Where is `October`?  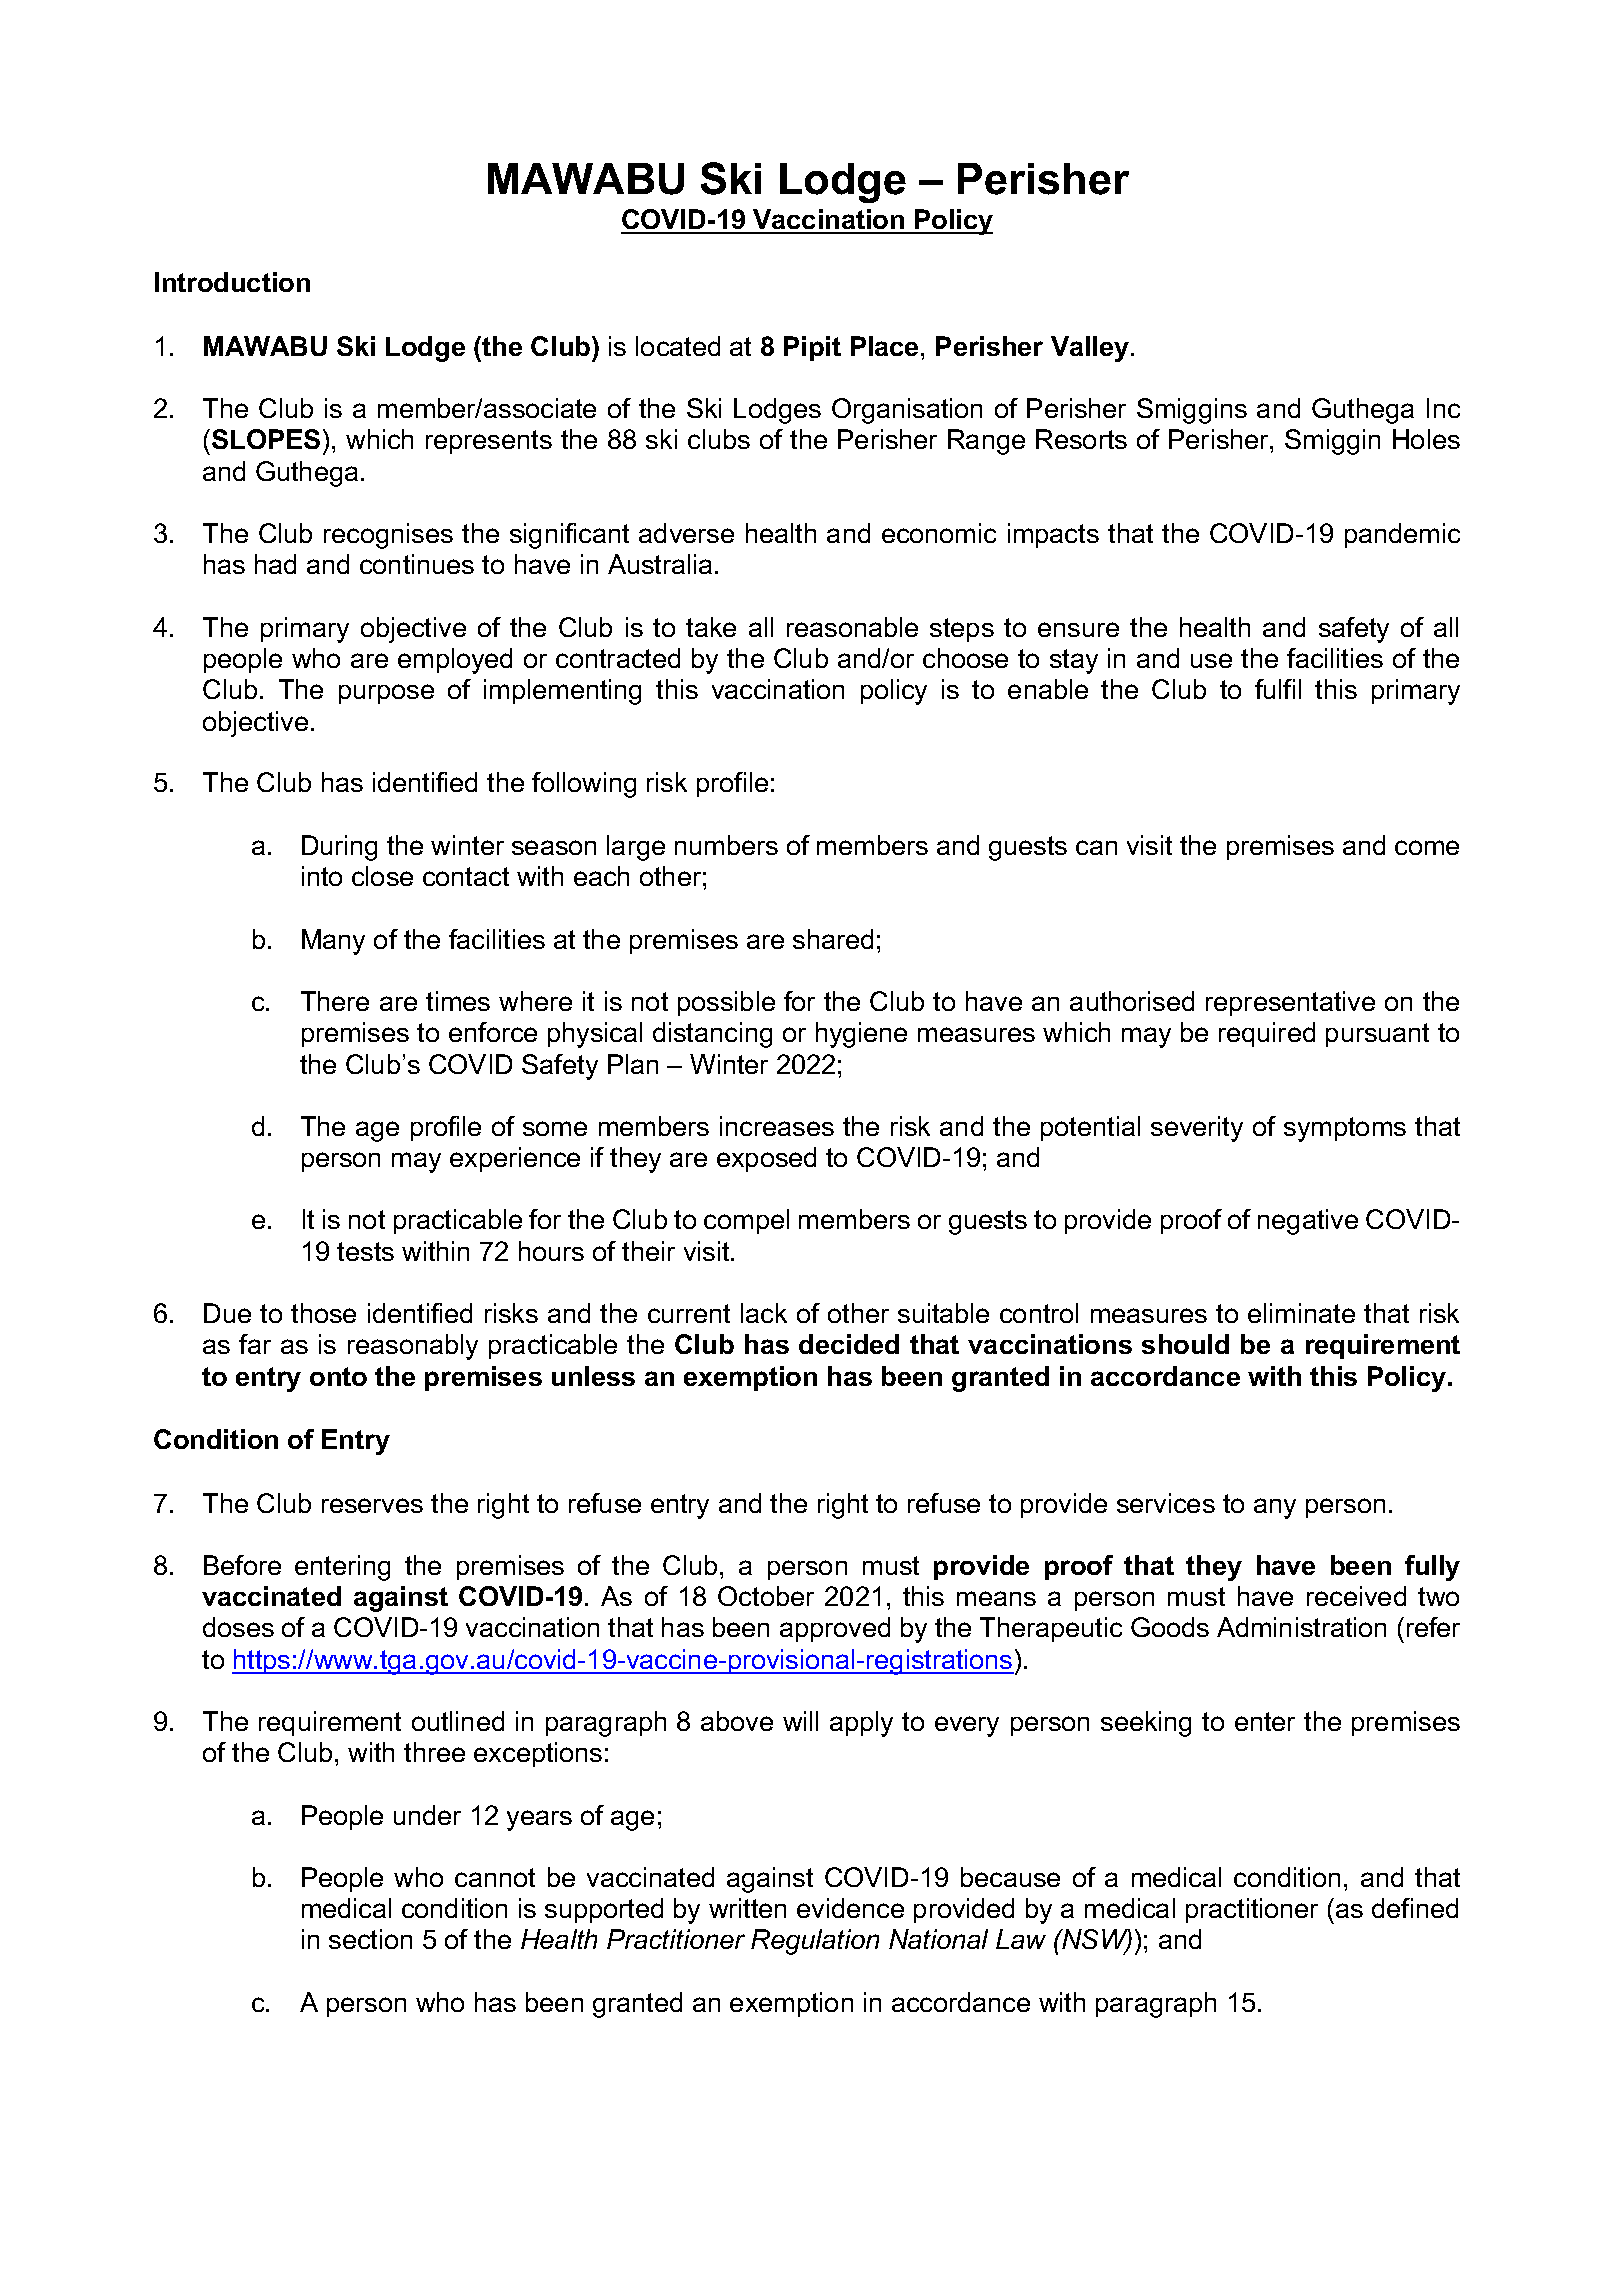
October is located at coordinates (766, 1596).
